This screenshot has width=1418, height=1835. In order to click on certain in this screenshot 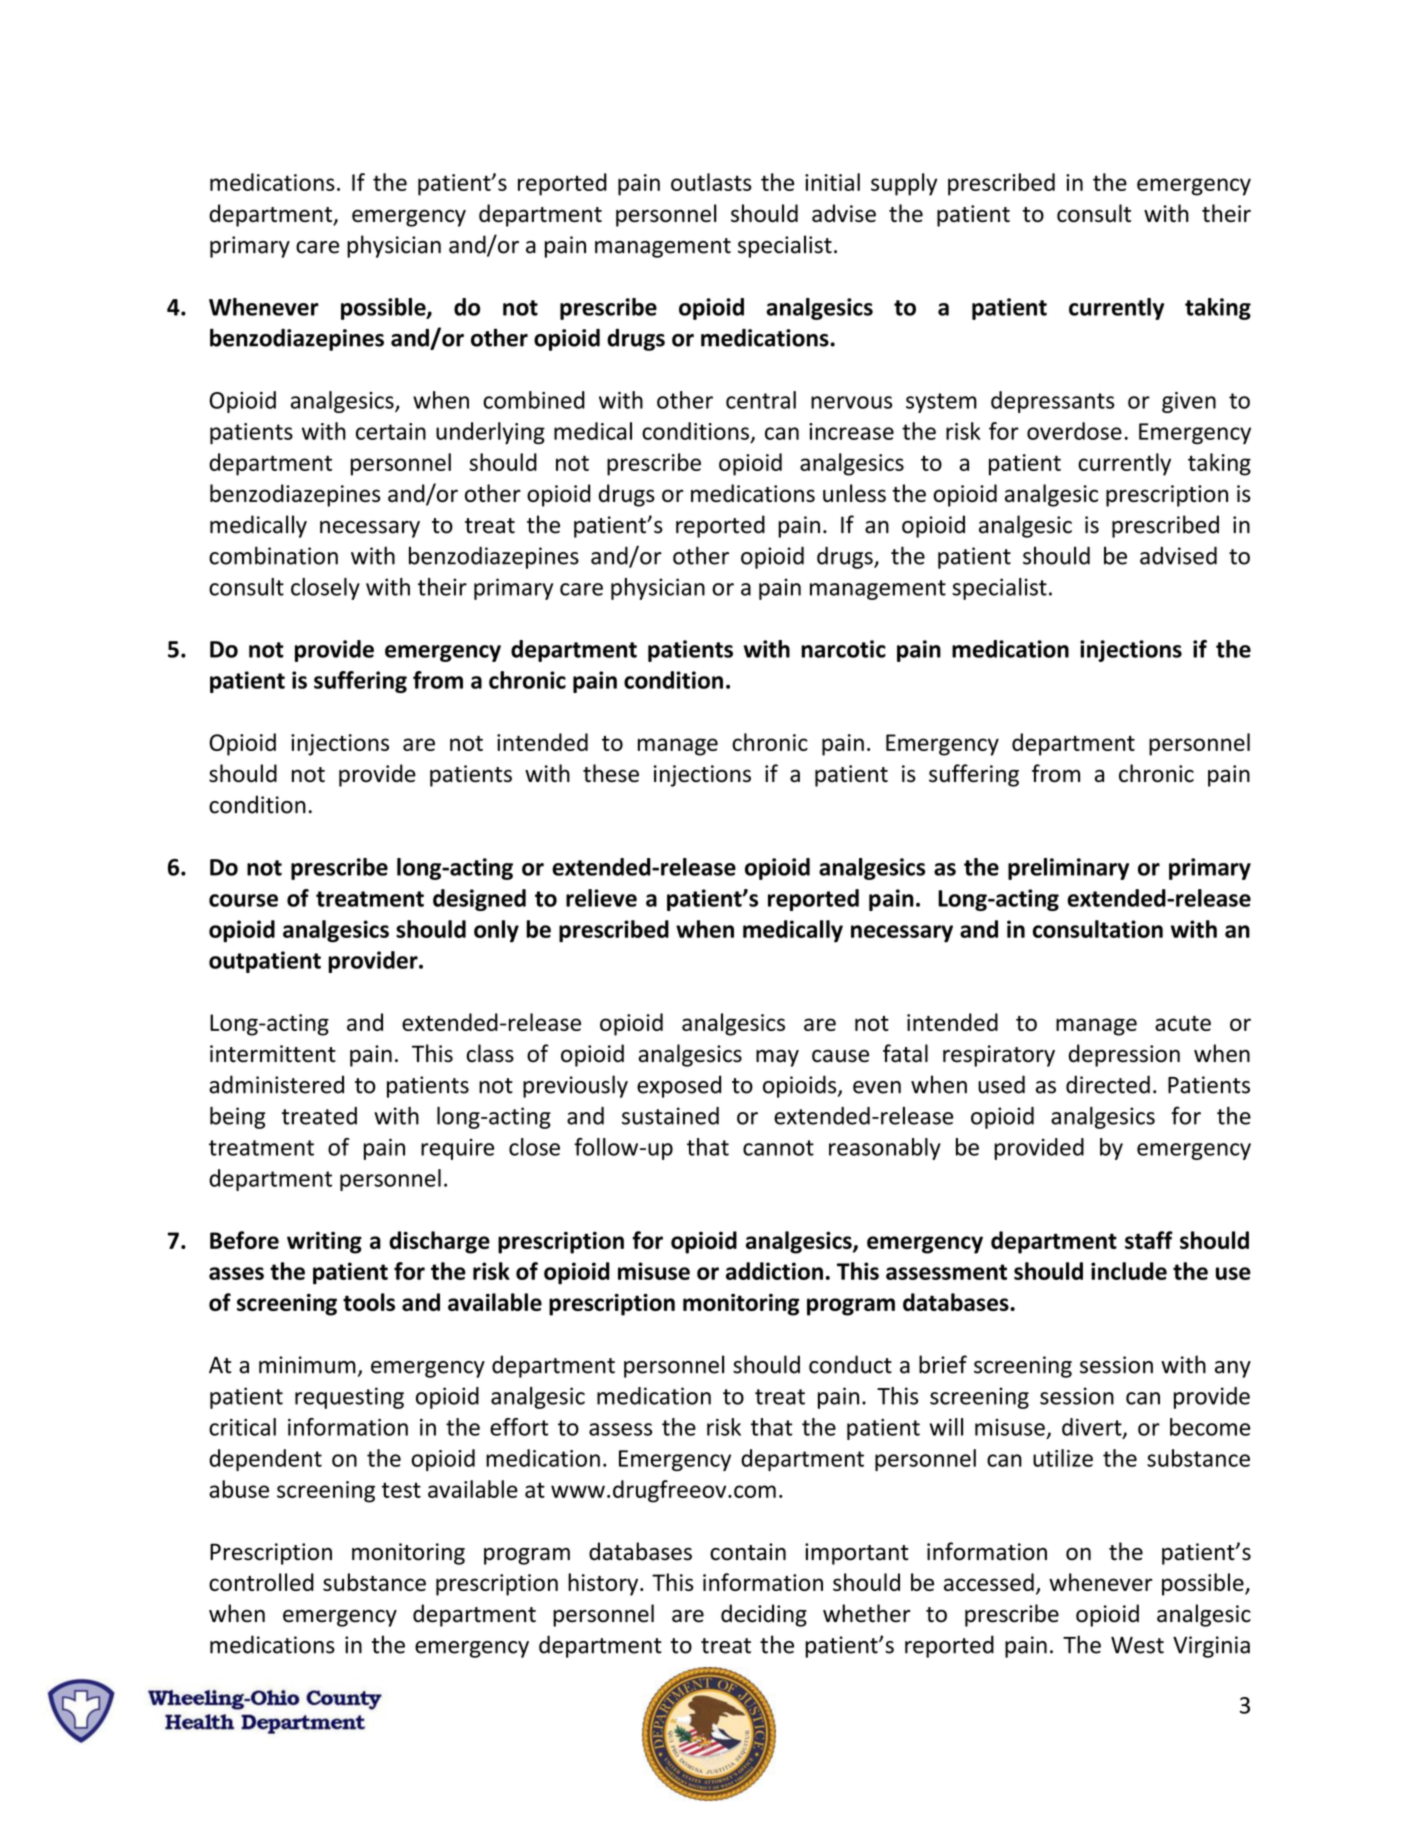, I will do `click(391, 431)`.
